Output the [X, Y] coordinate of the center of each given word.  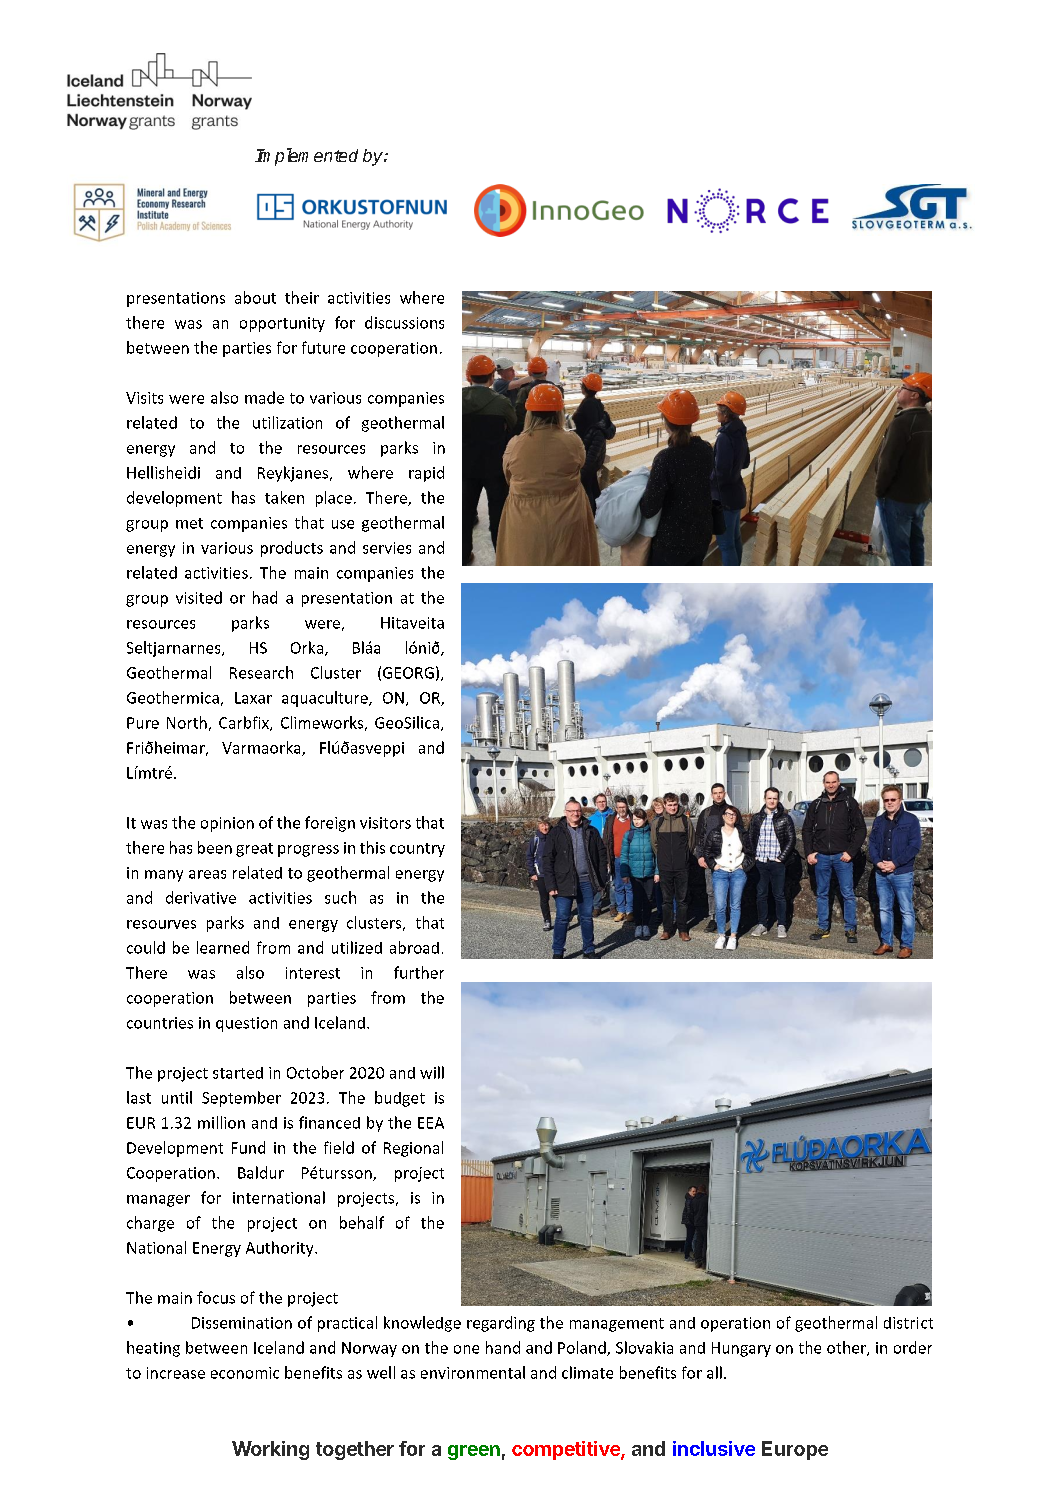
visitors [385, 823]
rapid [426, 474]
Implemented [306, 157]
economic [245, 1373]
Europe [795, 1450]
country [417, 850]
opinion [227, 824]
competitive [567, 1450]
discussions [404, 322]
